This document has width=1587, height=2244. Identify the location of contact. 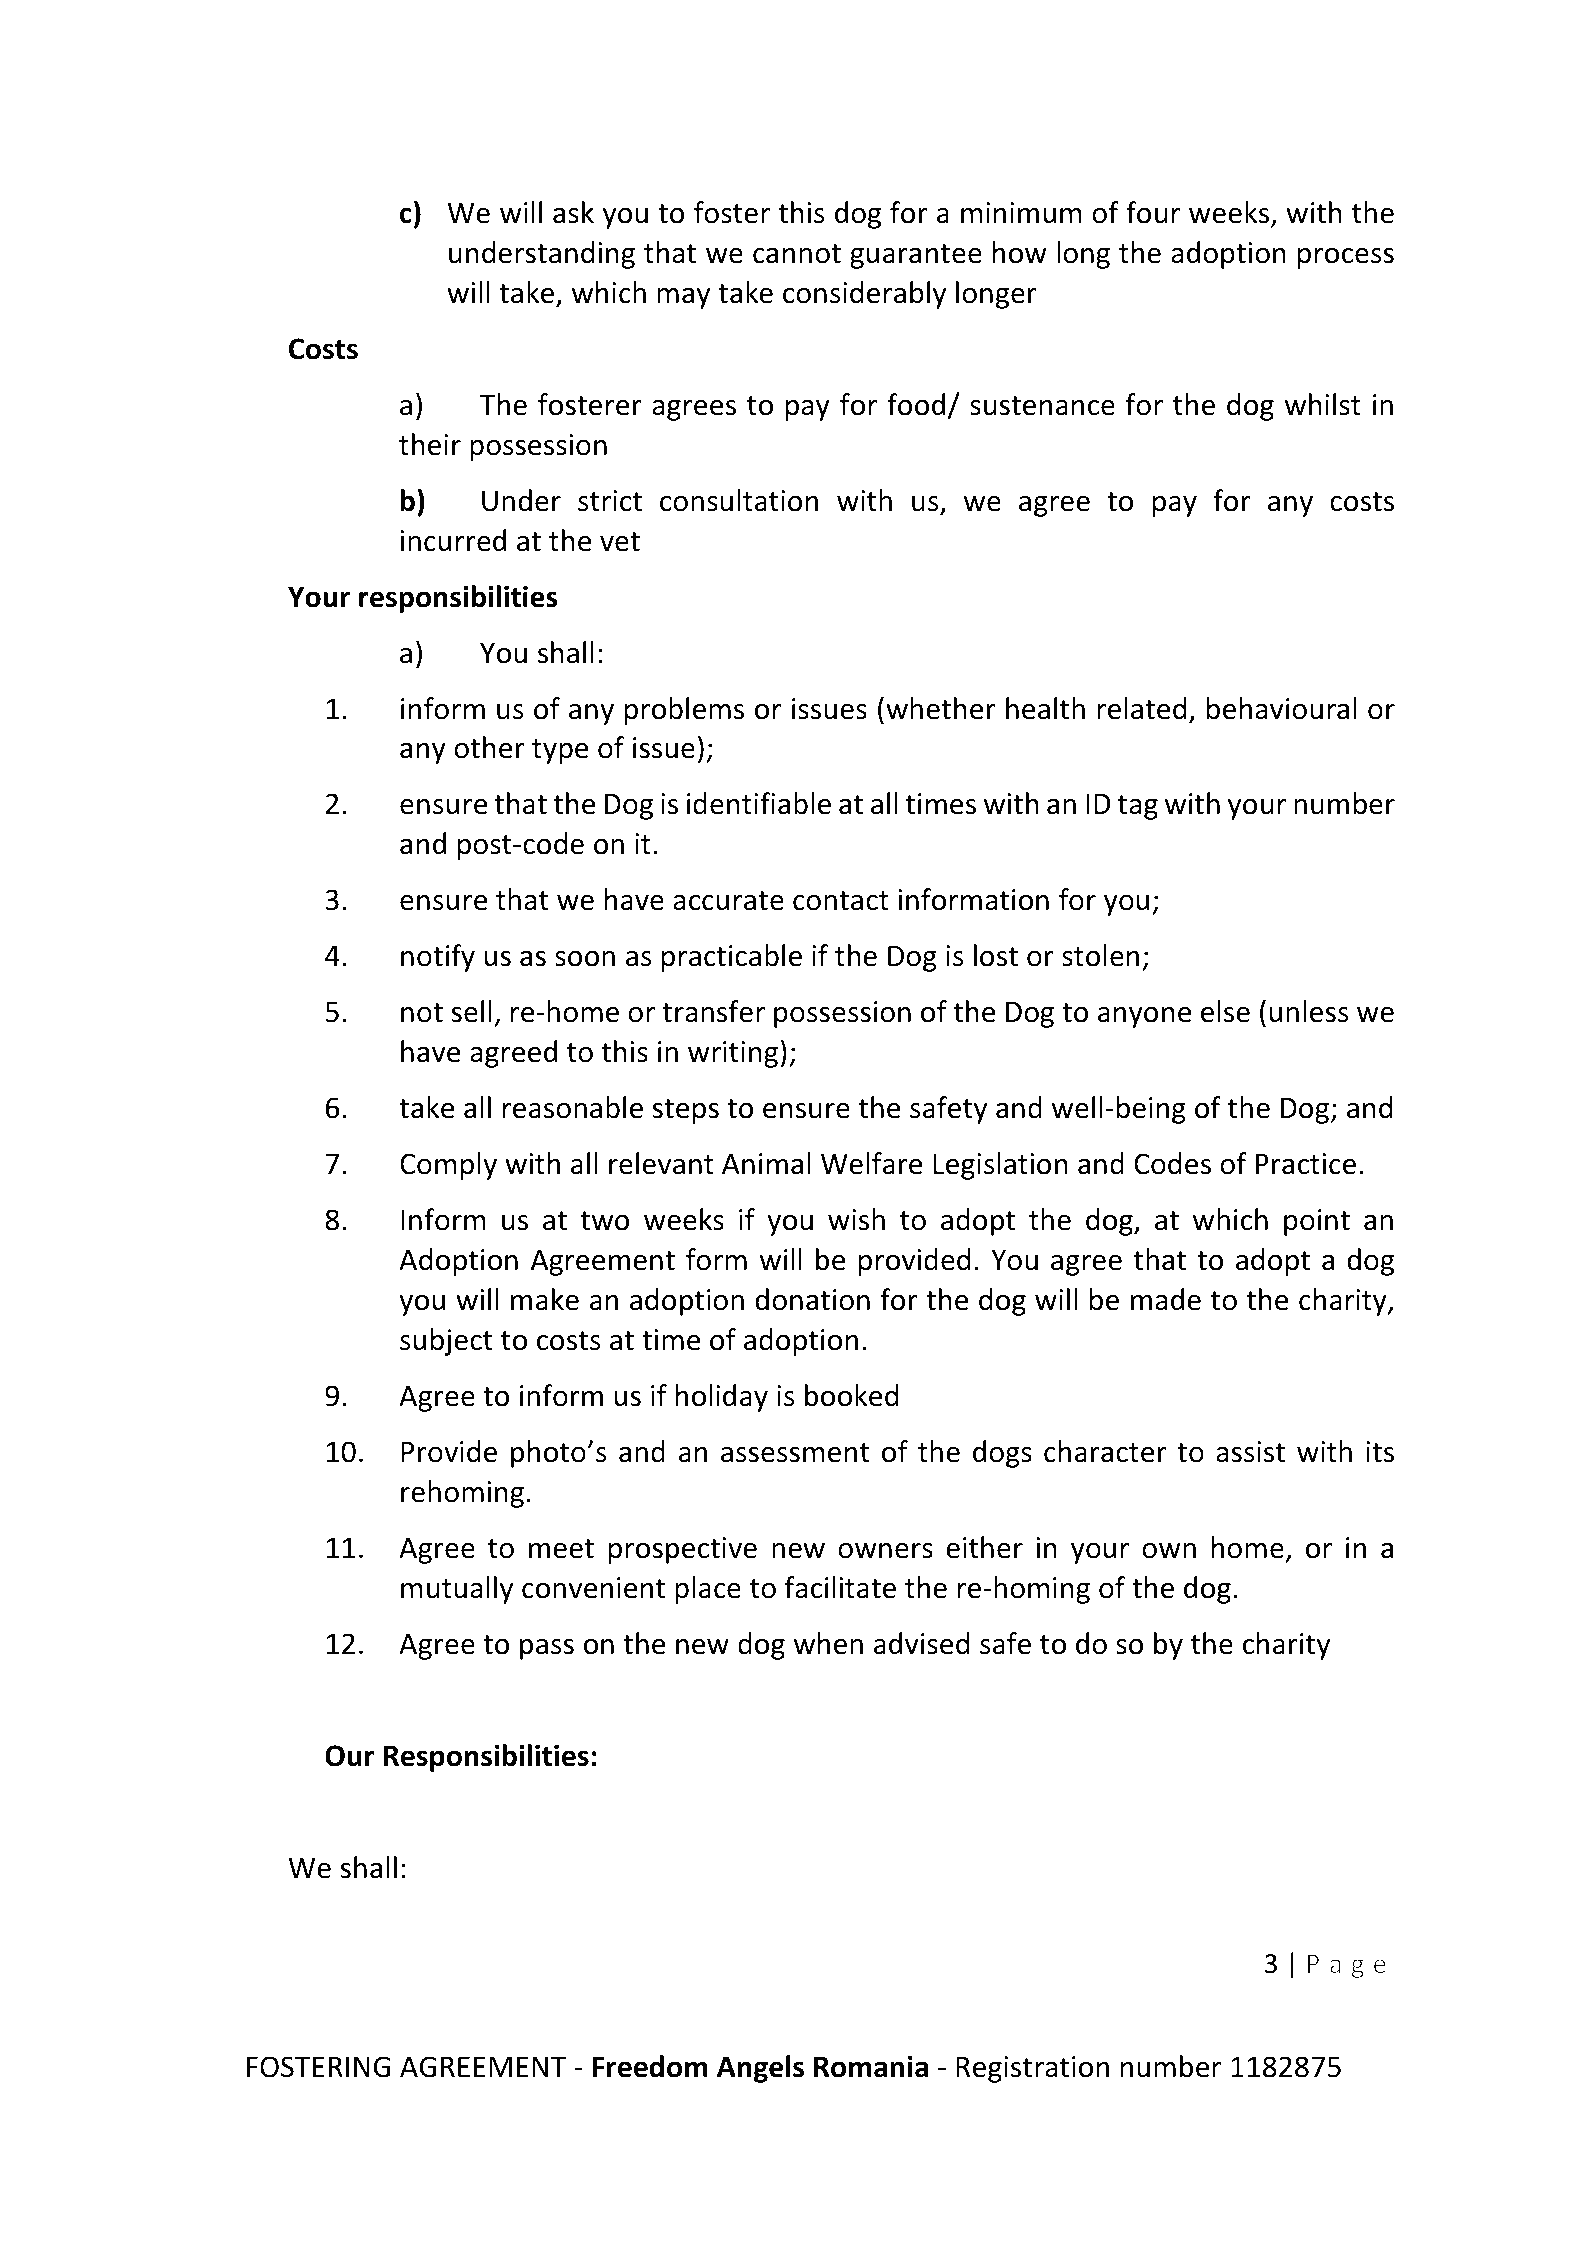
(841, 901).
